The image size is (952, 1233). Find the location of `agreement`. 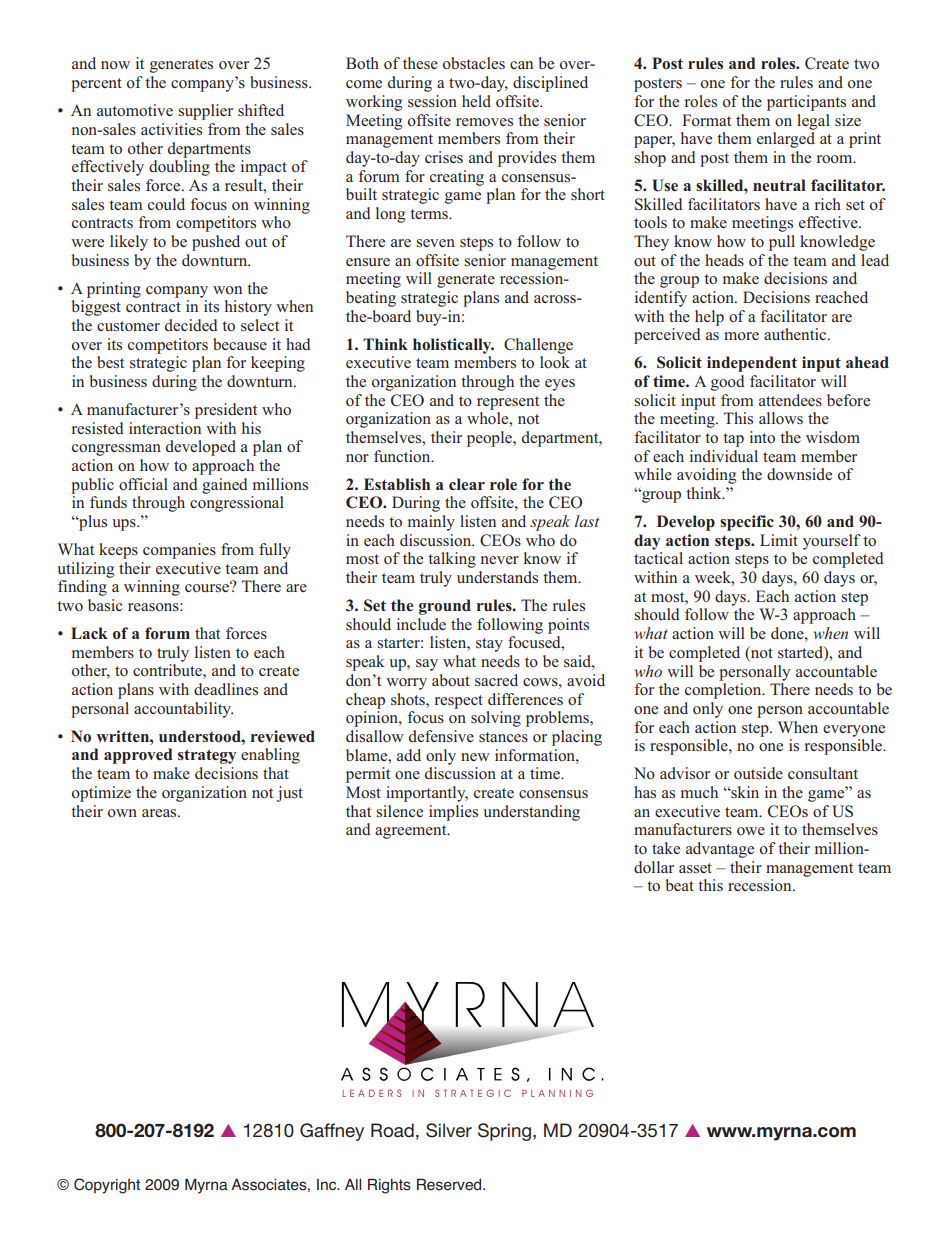

agreement is located at coordinates (412, 832).
